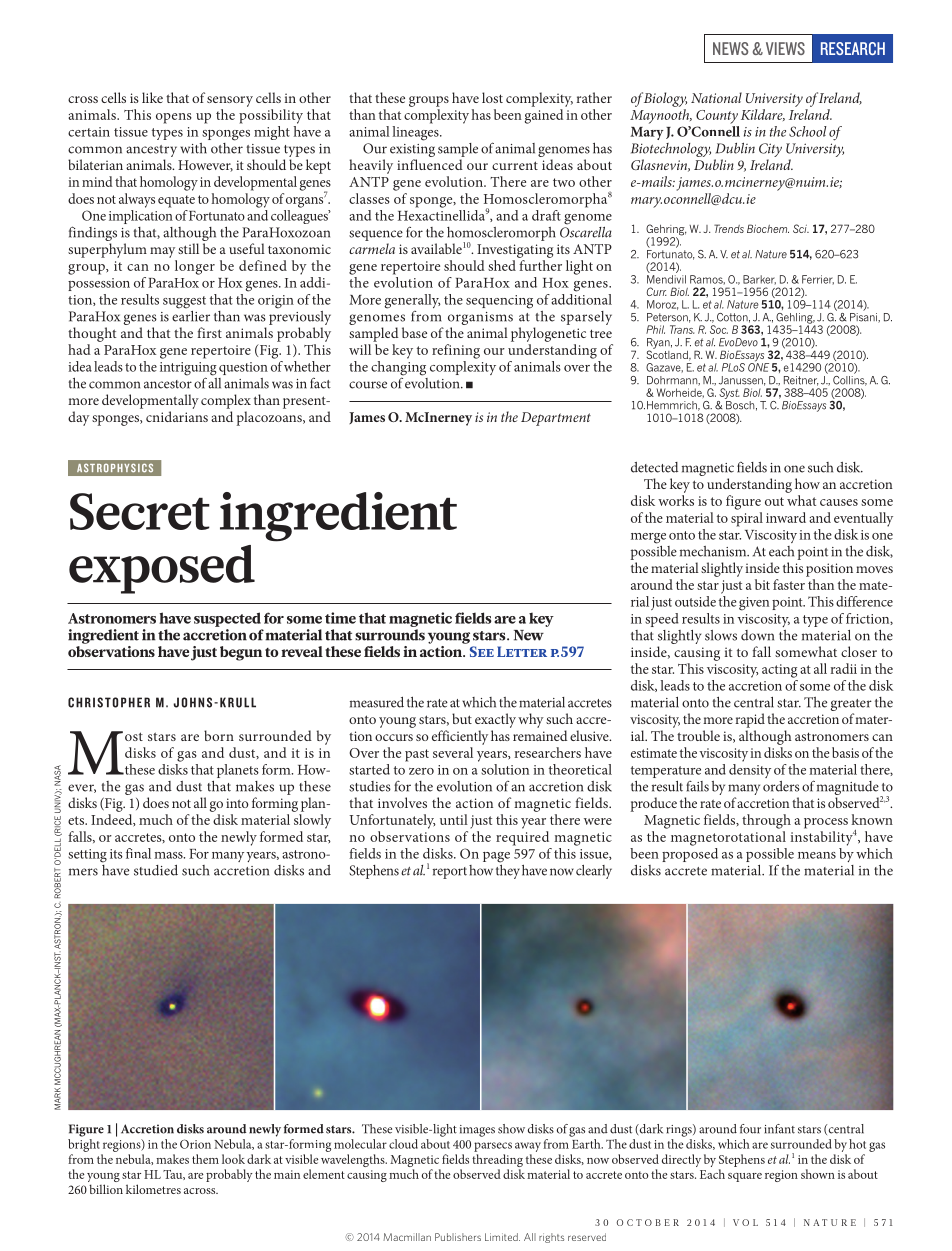  What do you see at coordinates (750, 769) in the screenshot?
I see `density` at bounding box center [750, 769].
